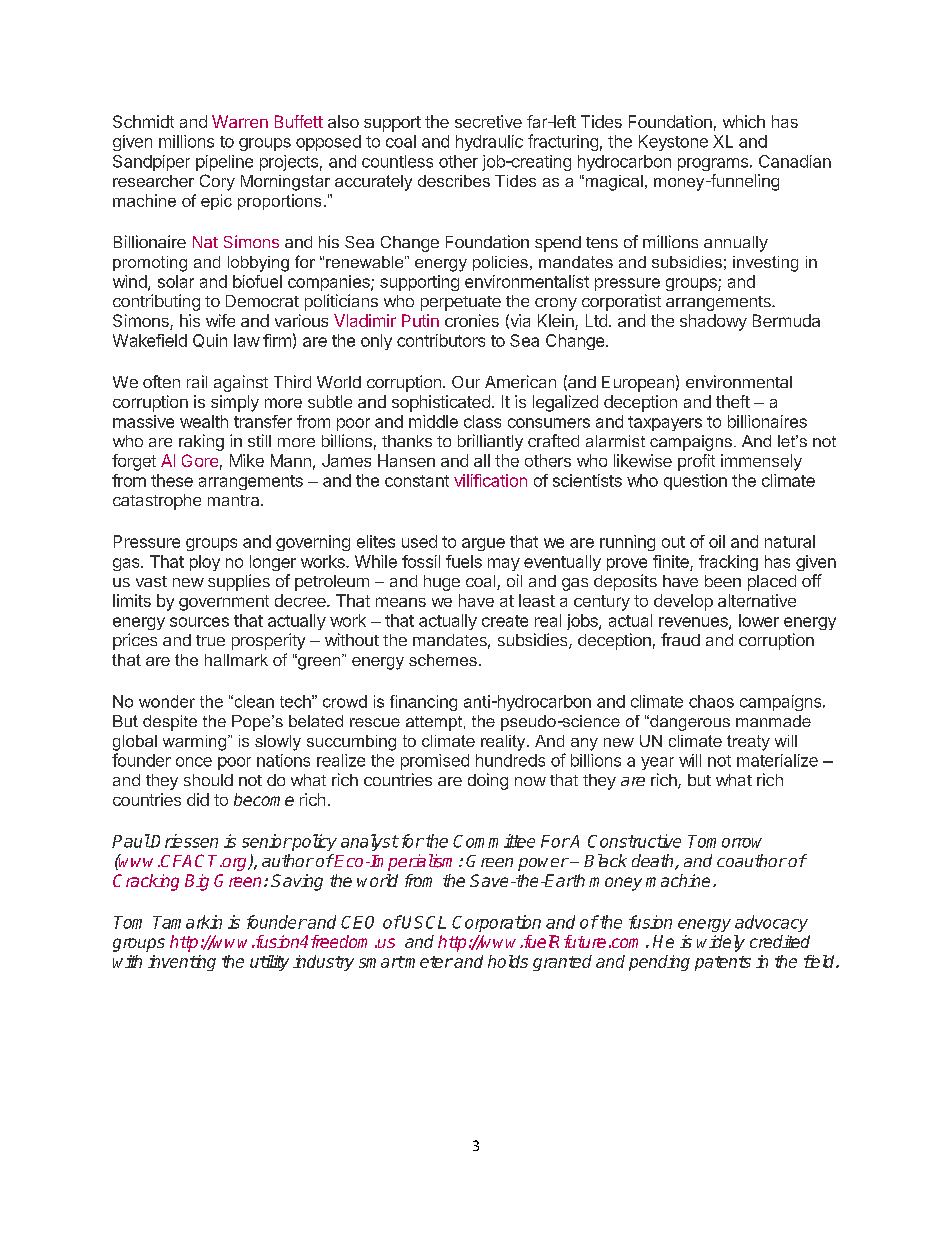  What do you see at coordinates (224, 163) in the document?
I see `pipeline` at bounding box center [224, 163].
